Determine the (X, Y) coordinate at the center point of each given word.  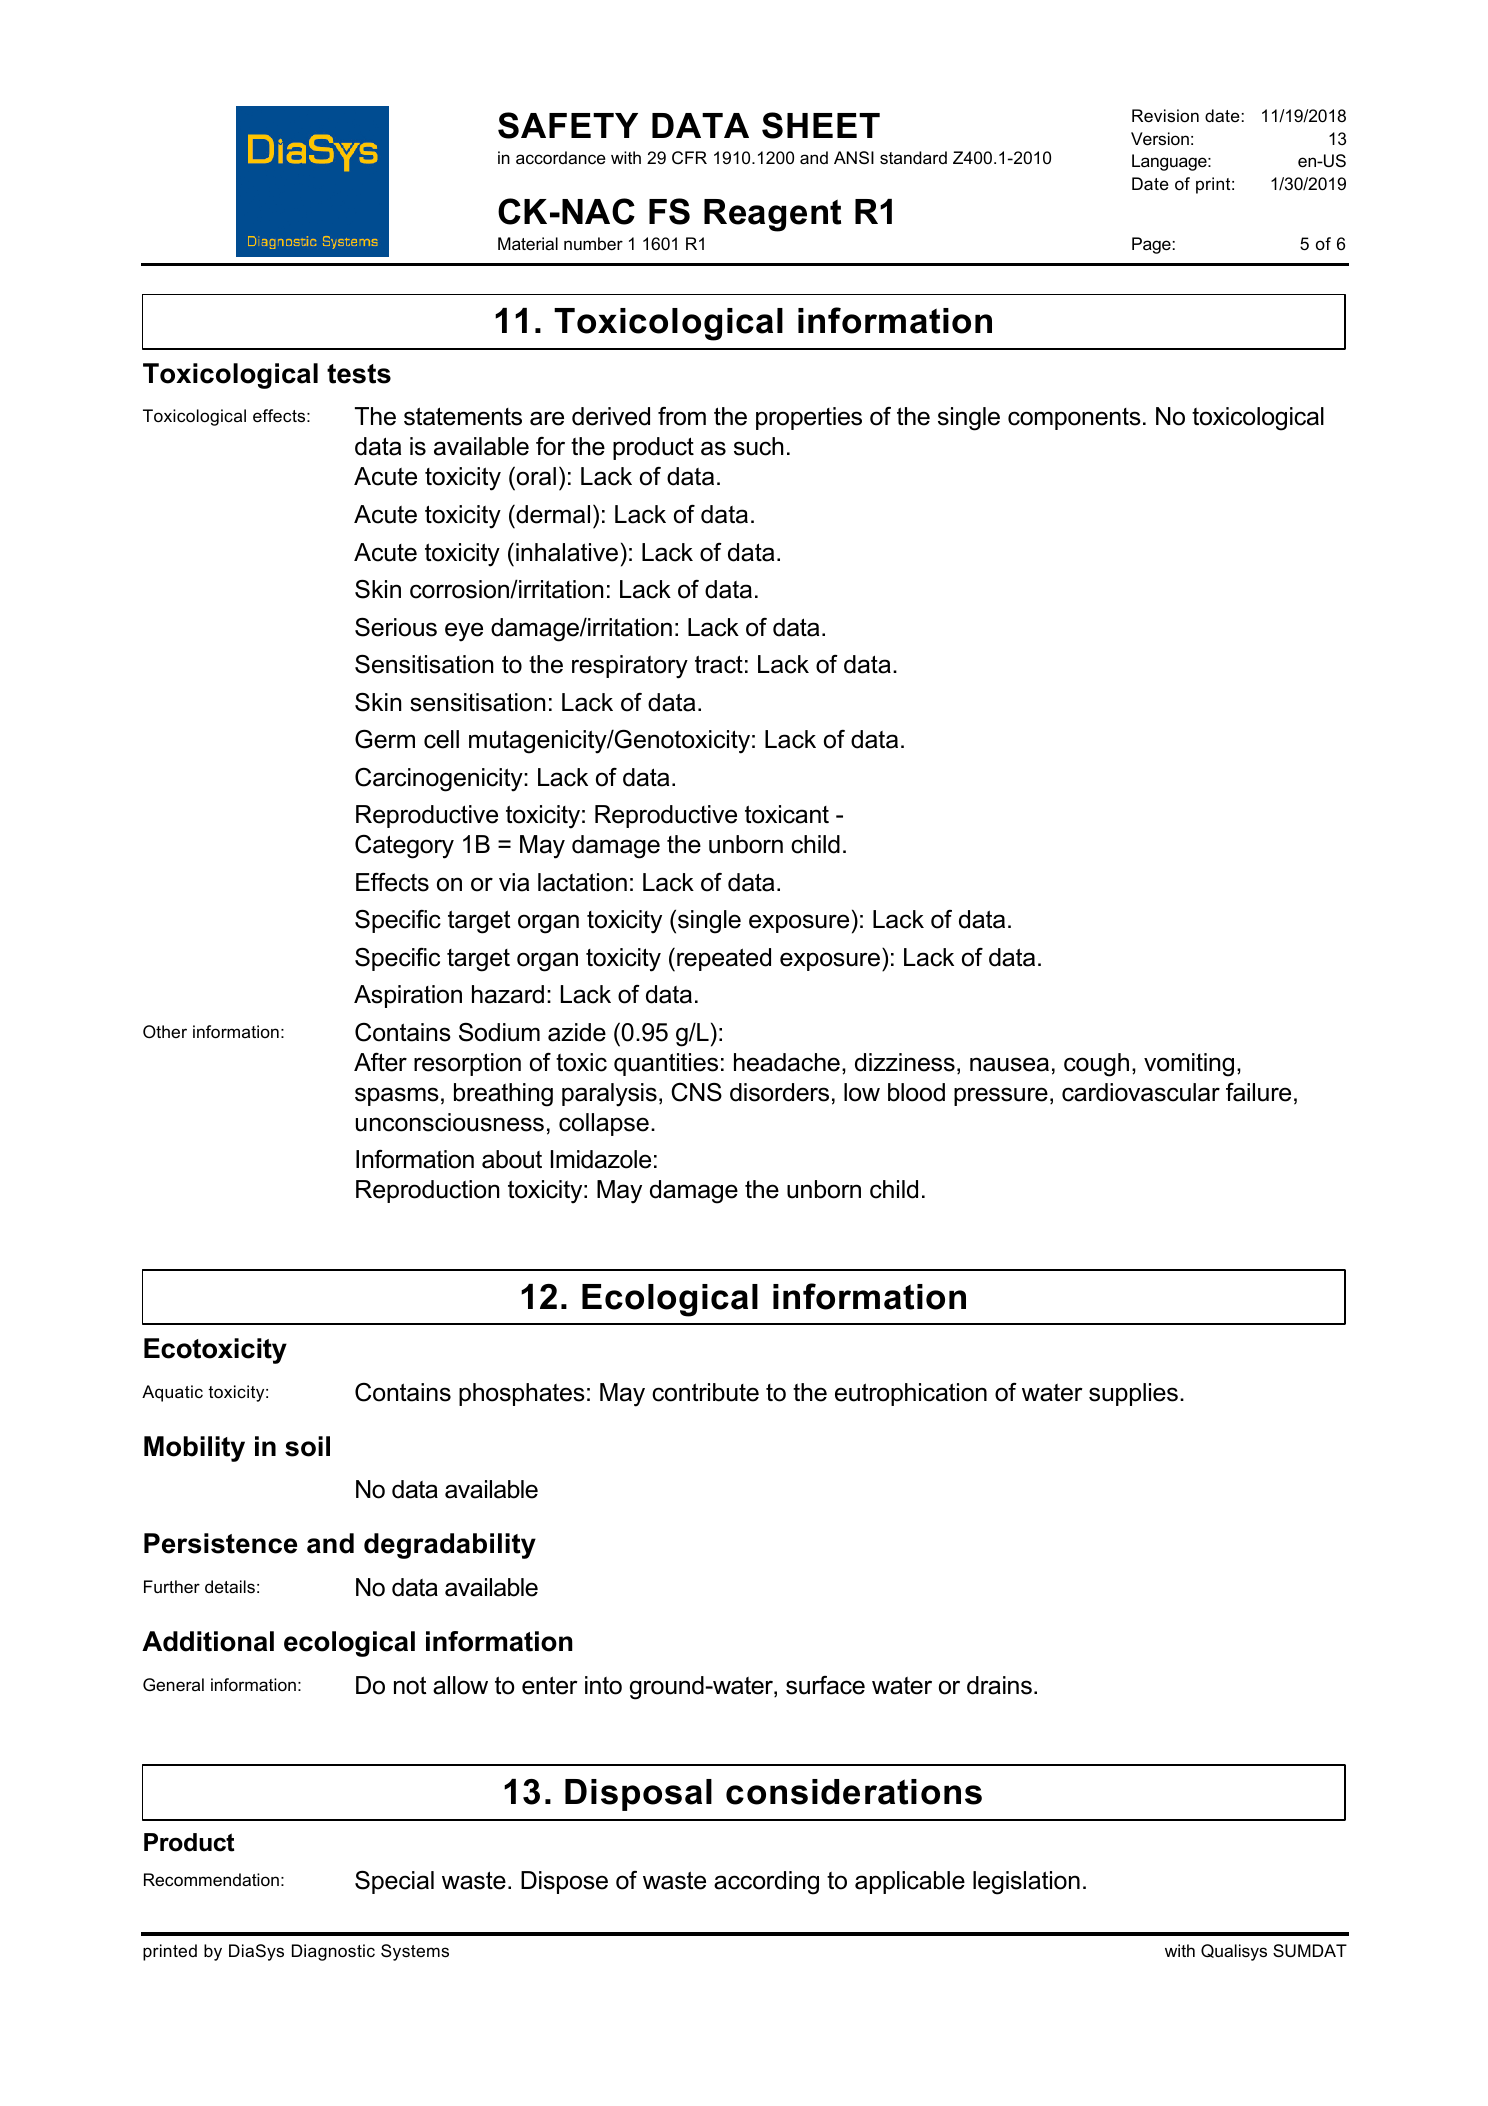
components (1074, 419)
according (766, 1883)
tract (719, 664)
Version (1160, 139)
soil (307, 1446)
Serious (396, 627)
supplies (1133, 1394)
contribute (705, 1392)
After (380, 1062)
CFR (689, 157)
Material (528, 244)
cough (1096, 1065)
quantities (666, 1064)
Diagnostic (333, 1952)
